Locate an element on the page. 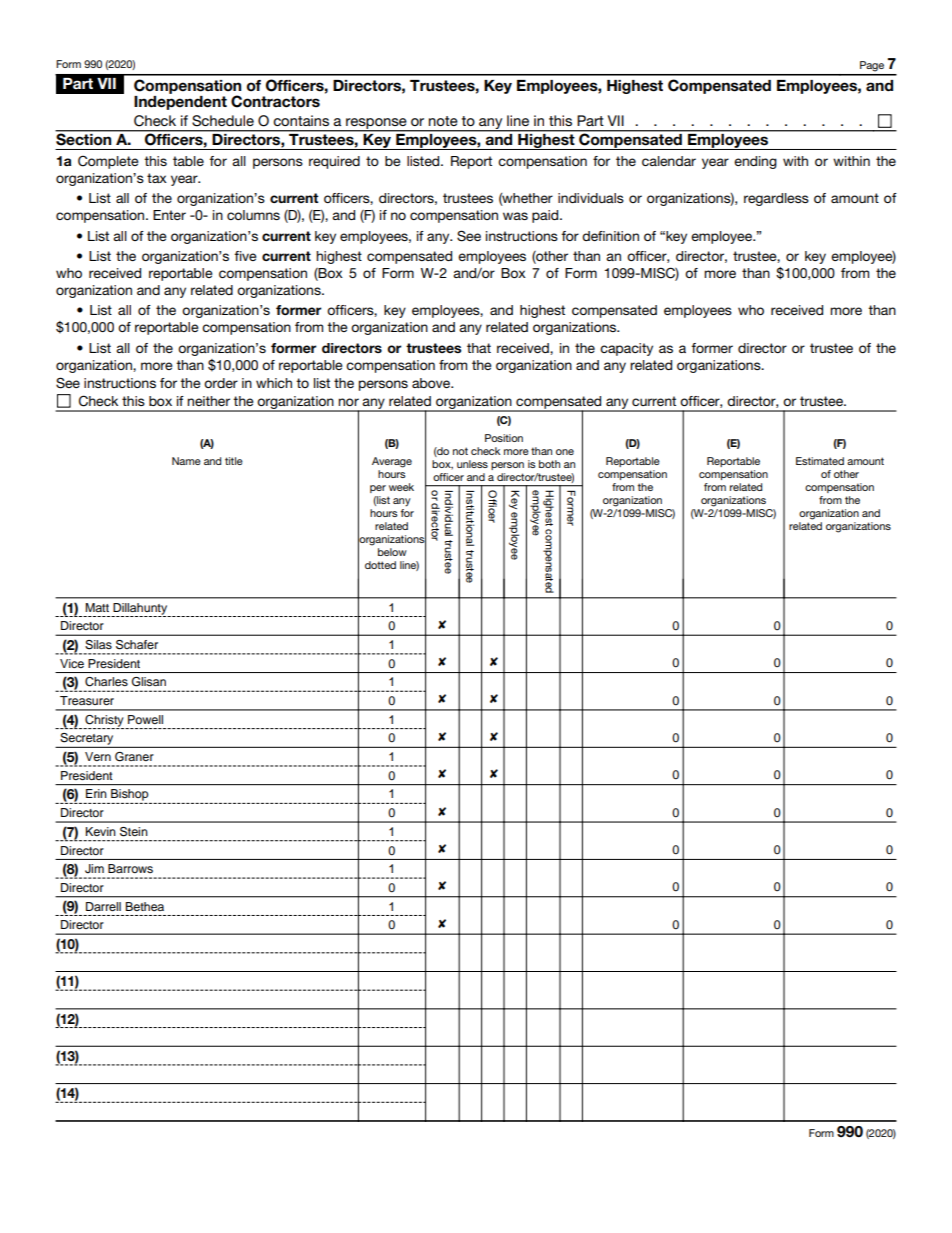  Page is located at coordinates (872, 66).
